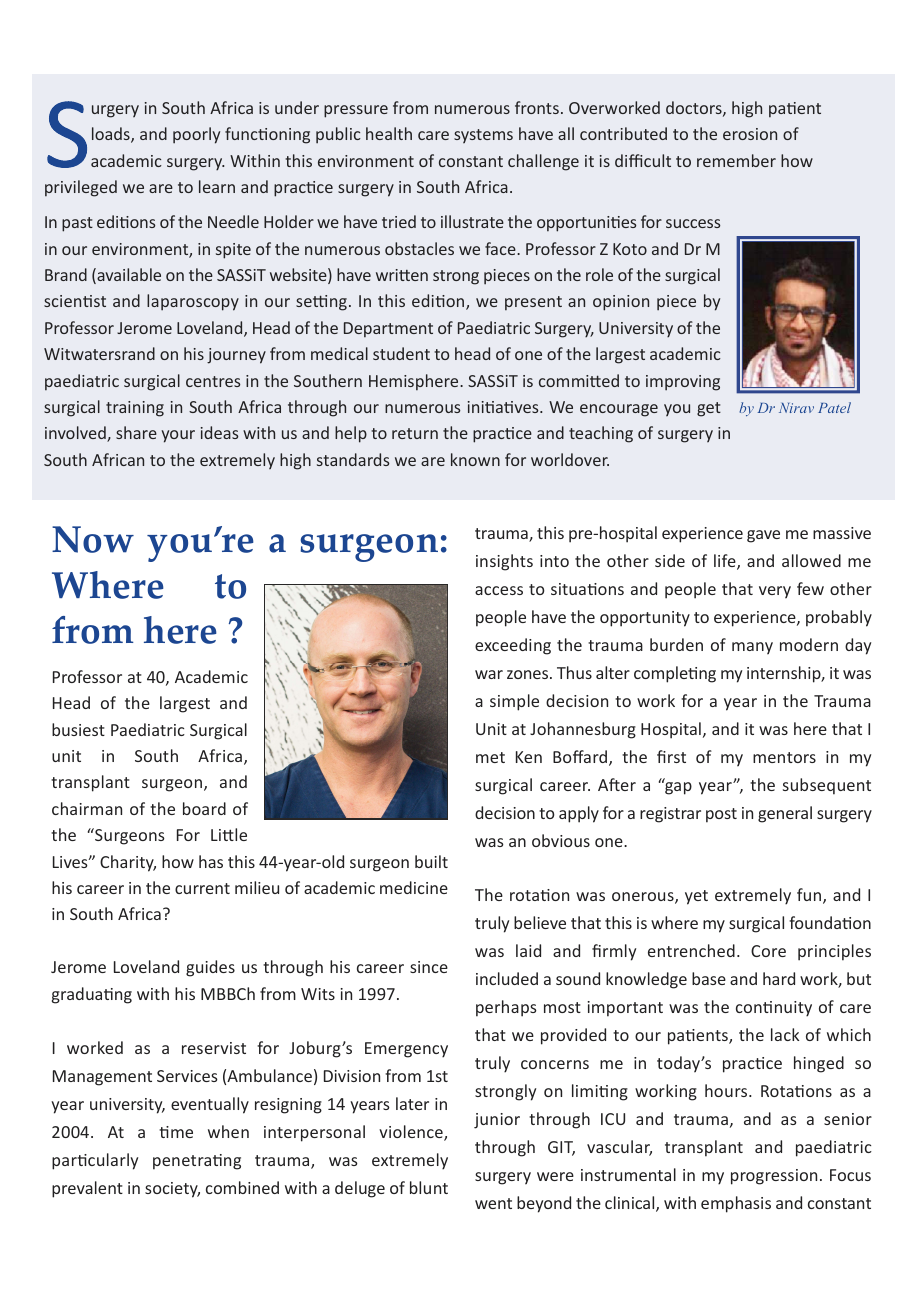 The image size is (924, 1308). What do you see at coordinates (489, 674) in the document?
I see `war` at bounding box center [489, 674].
